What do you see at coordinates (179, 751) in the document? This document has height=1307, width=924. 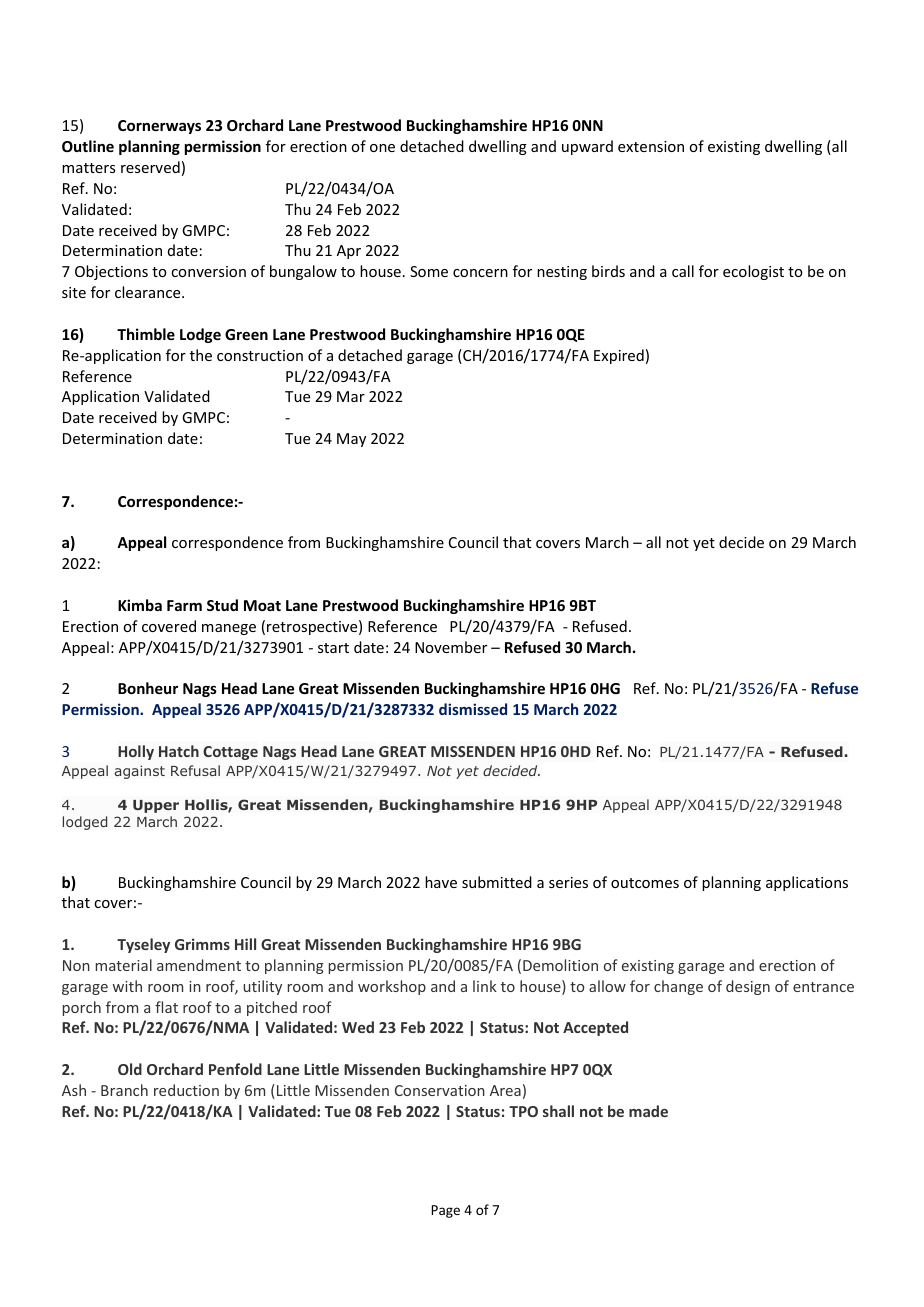 I see `Hatch` at bounding box center [179, 751].
